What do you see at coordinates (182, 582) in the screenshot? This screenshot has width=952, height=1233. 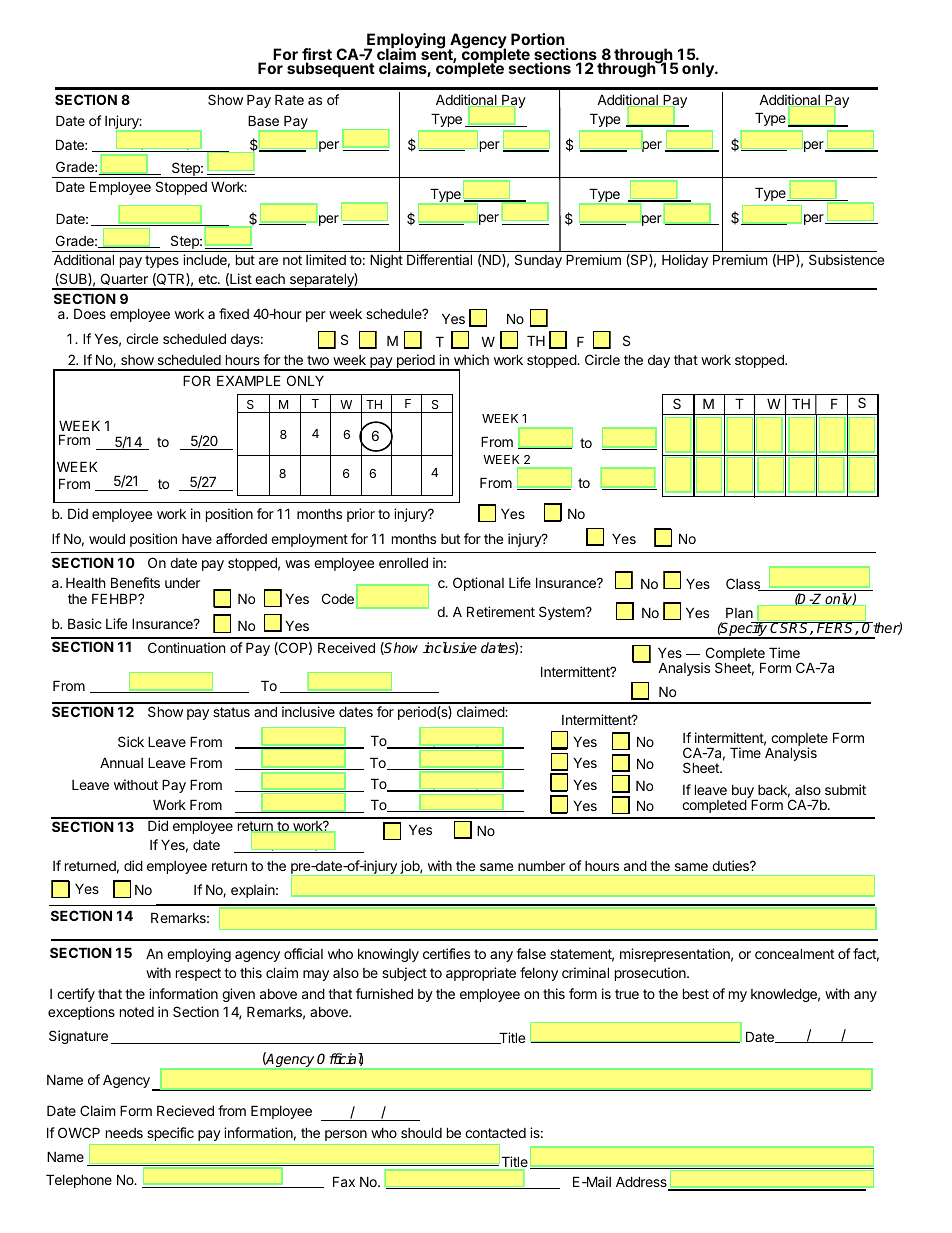 I see `under` at bounding box center [182, 582].
